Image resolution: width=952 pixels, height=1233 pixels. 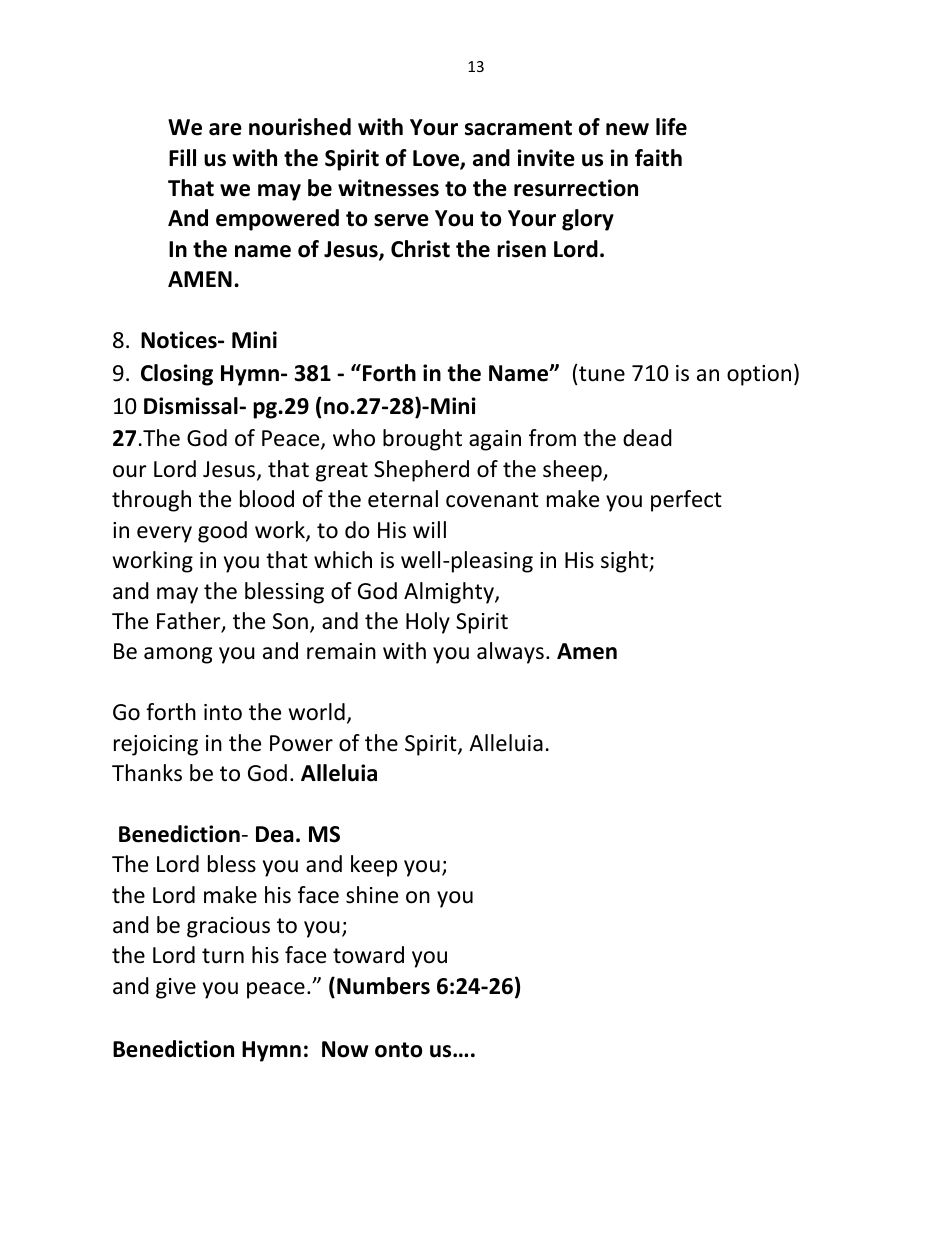 I want to click on are, so click(x=225, y=129).
